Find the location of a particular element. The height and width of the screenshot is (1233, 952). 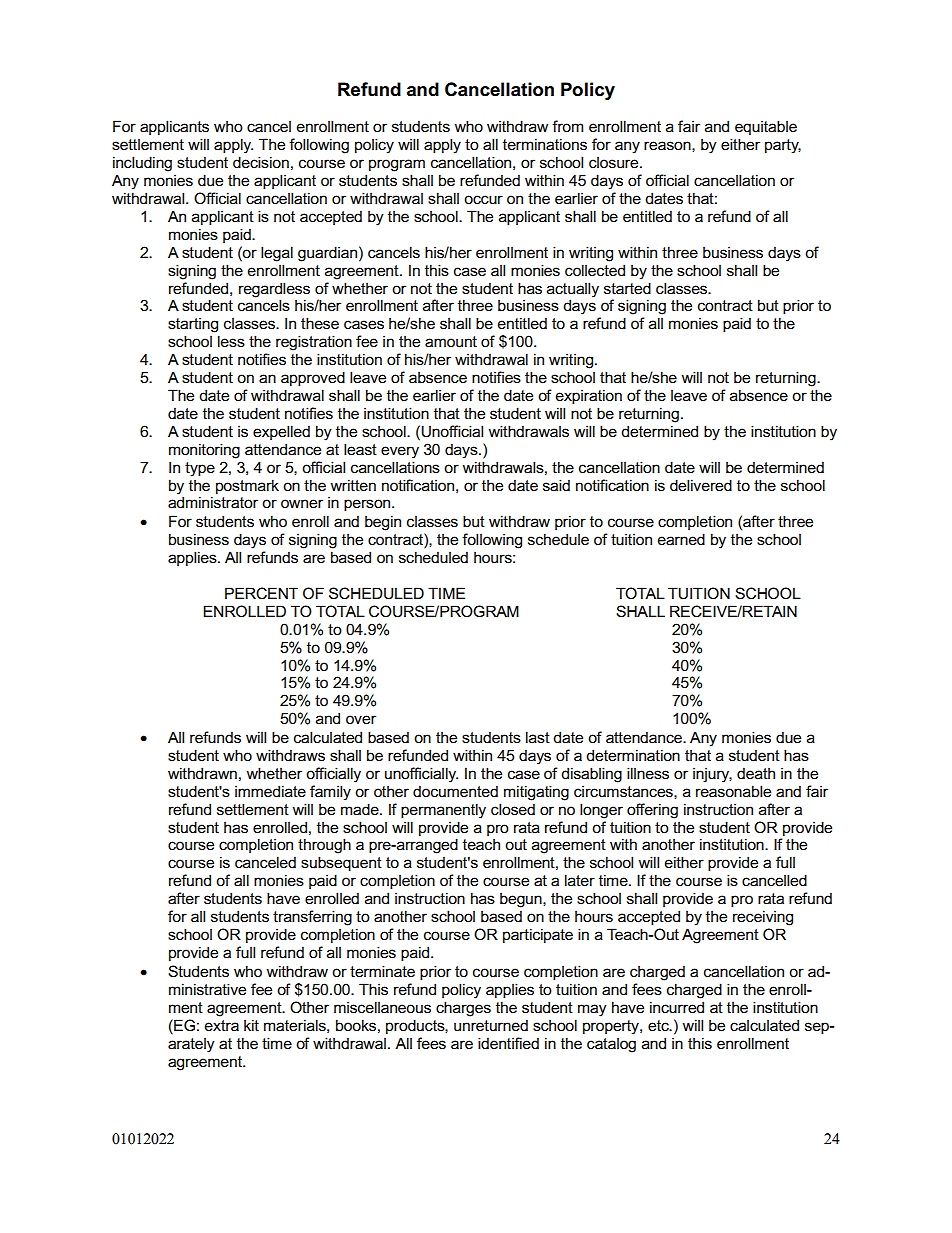

PERCENT is located at coordinates (261, 593).
